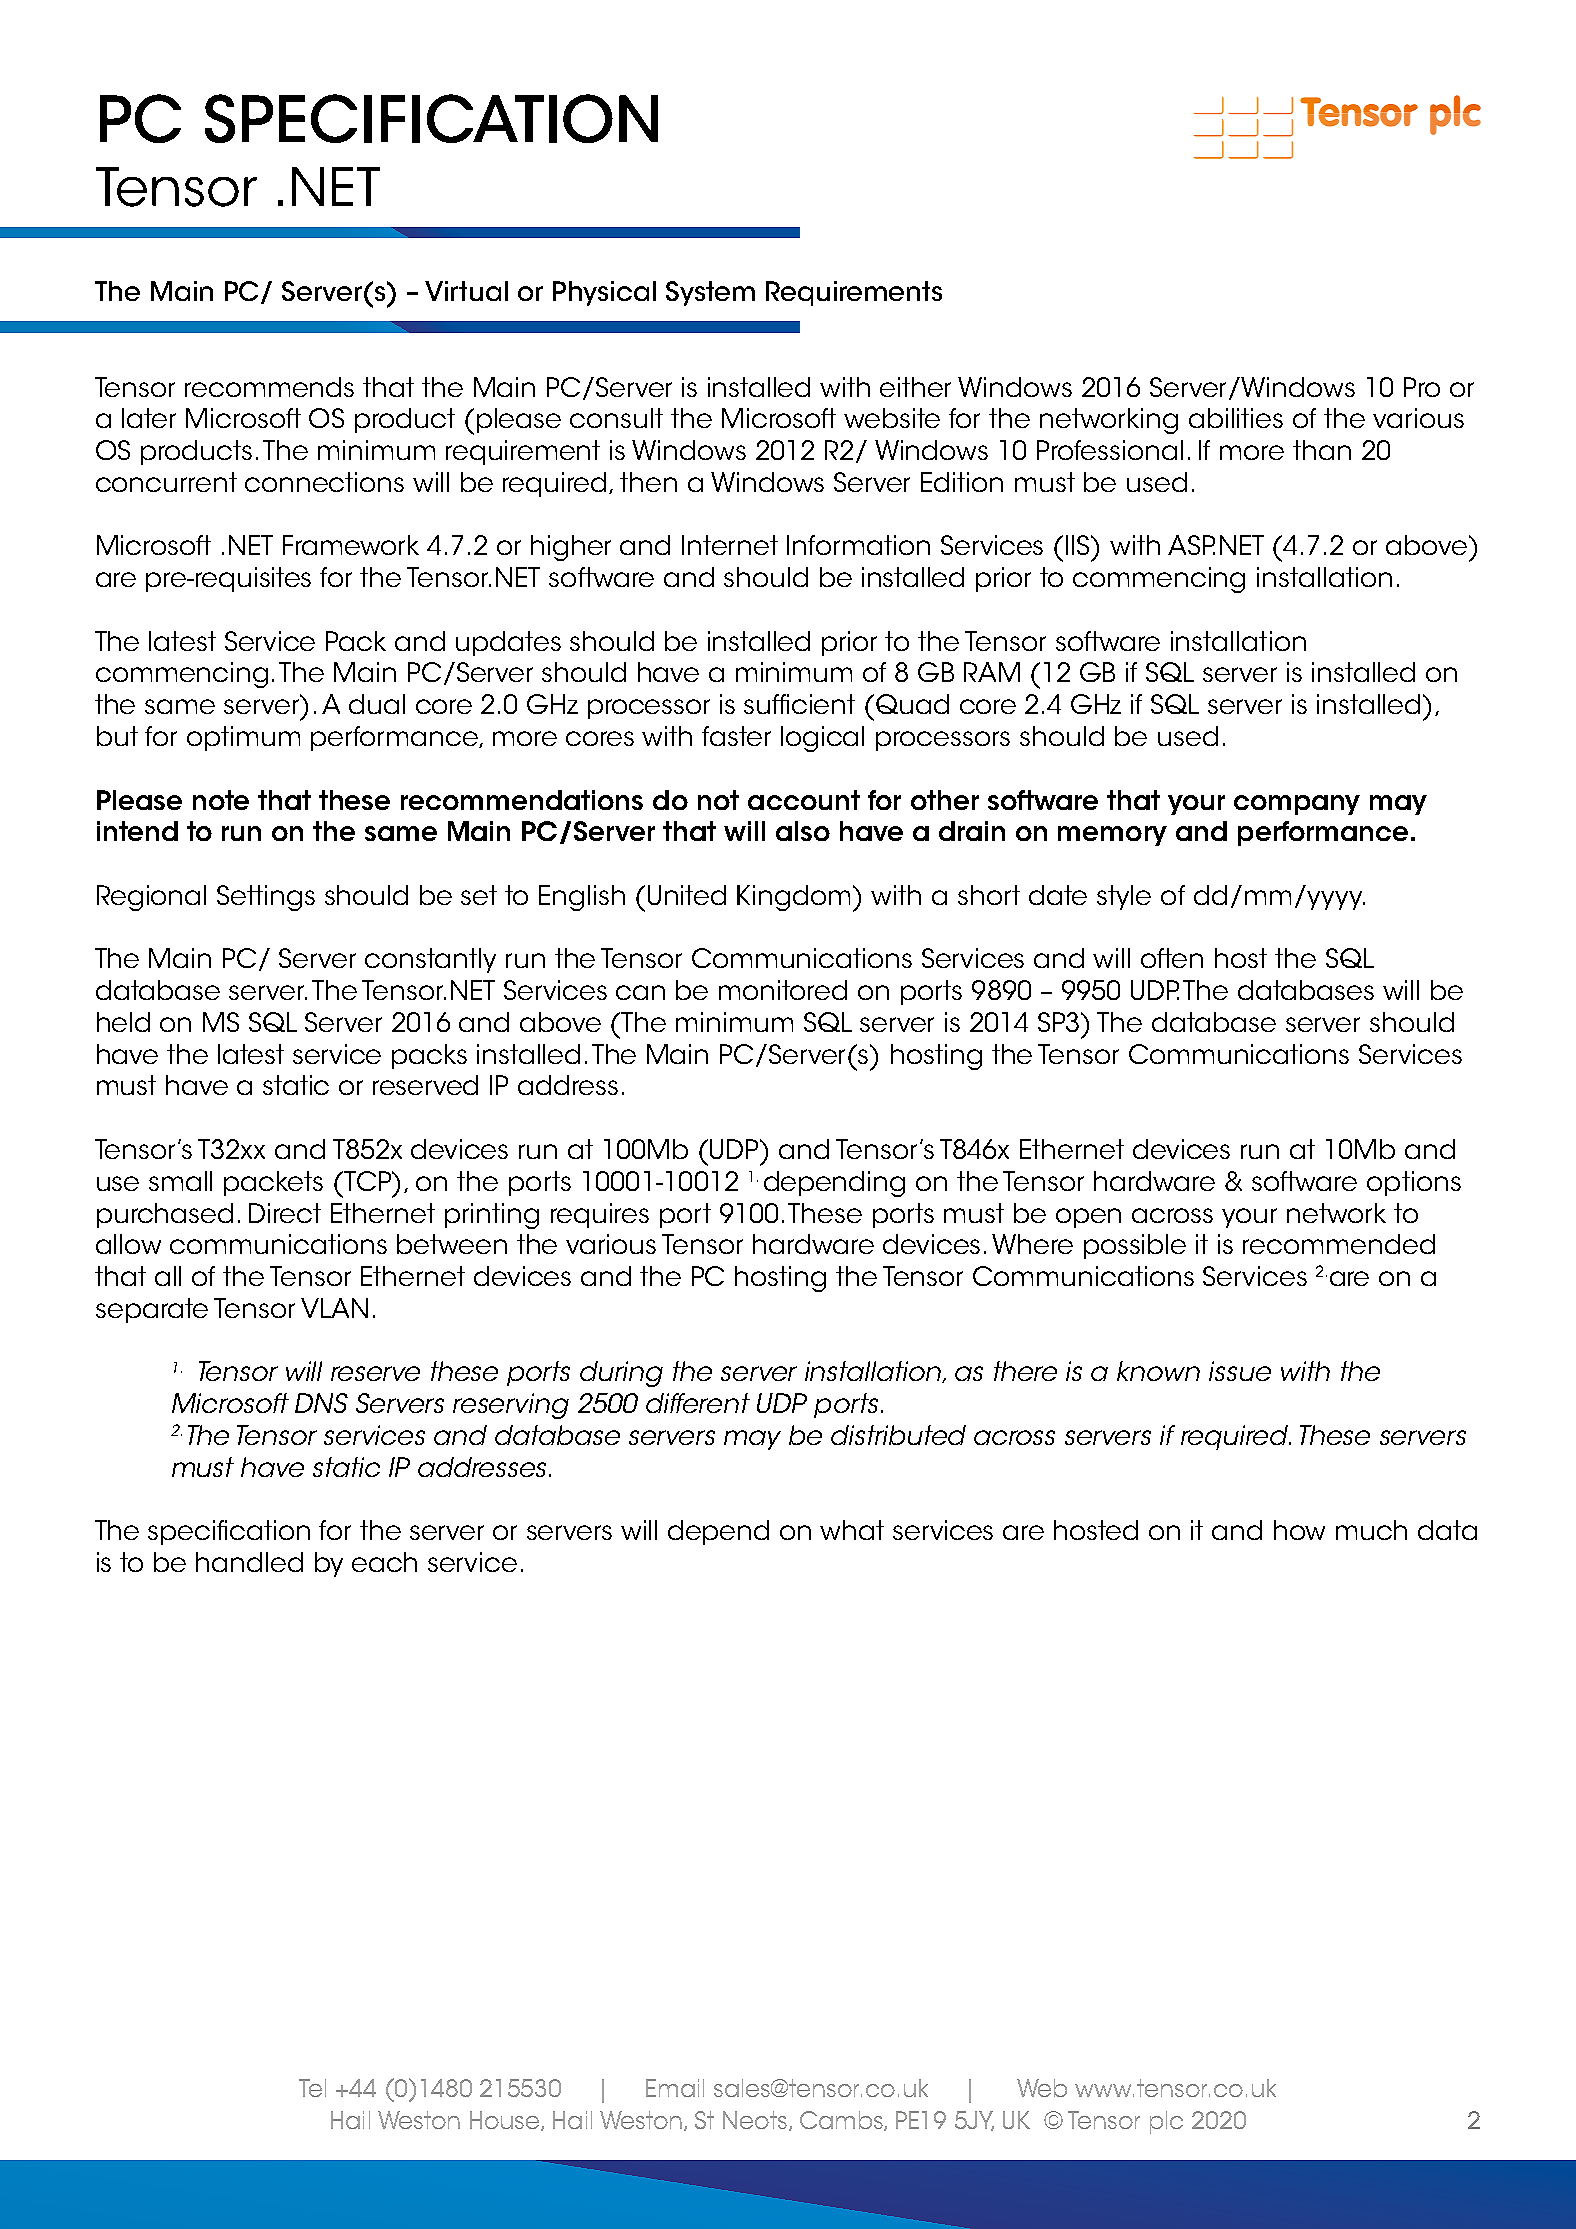 This screenshot has width=1576, height=2229. I want to click on System, so click(710, 293).
